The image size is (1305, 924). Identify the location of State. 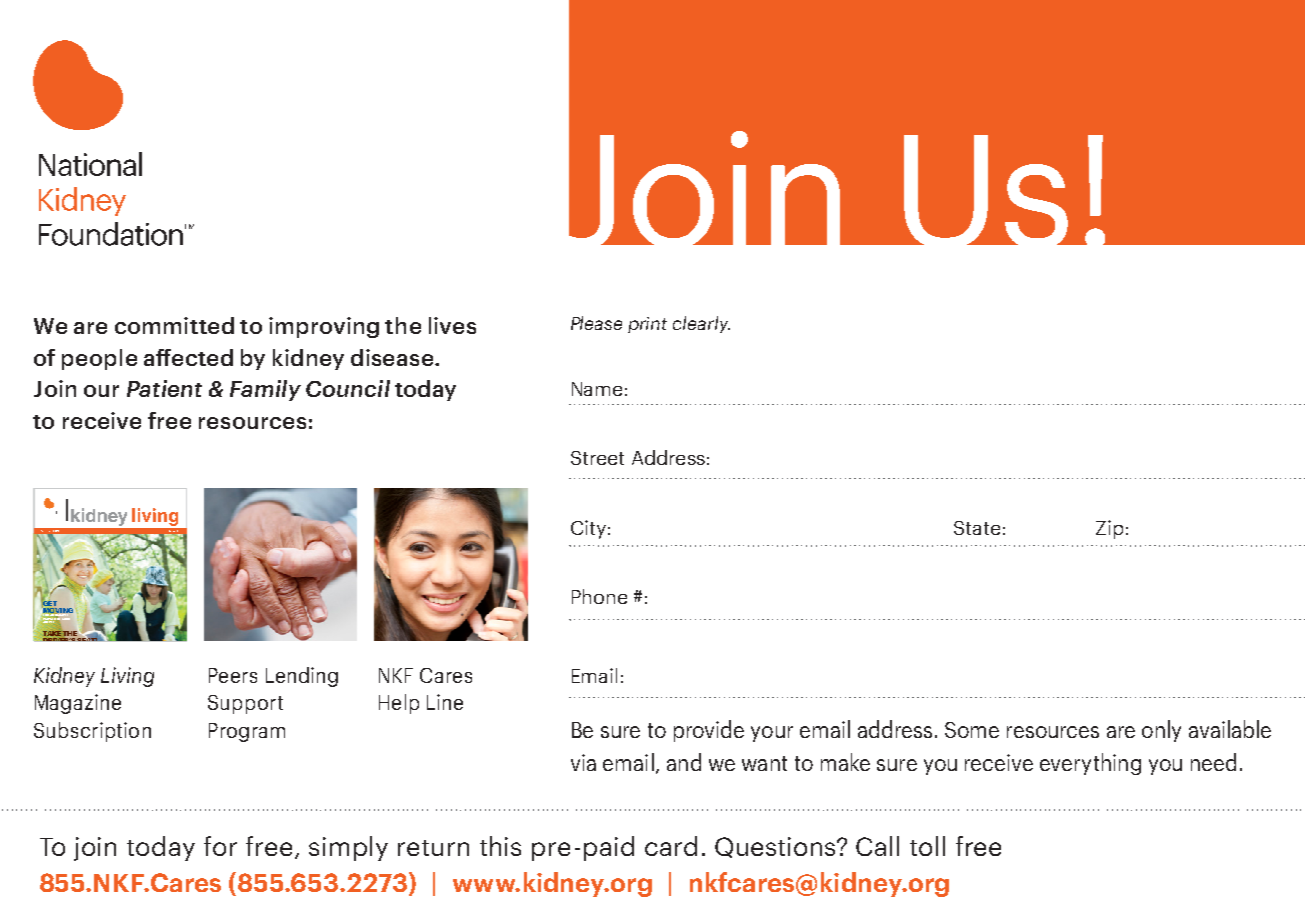
(977, 528).
